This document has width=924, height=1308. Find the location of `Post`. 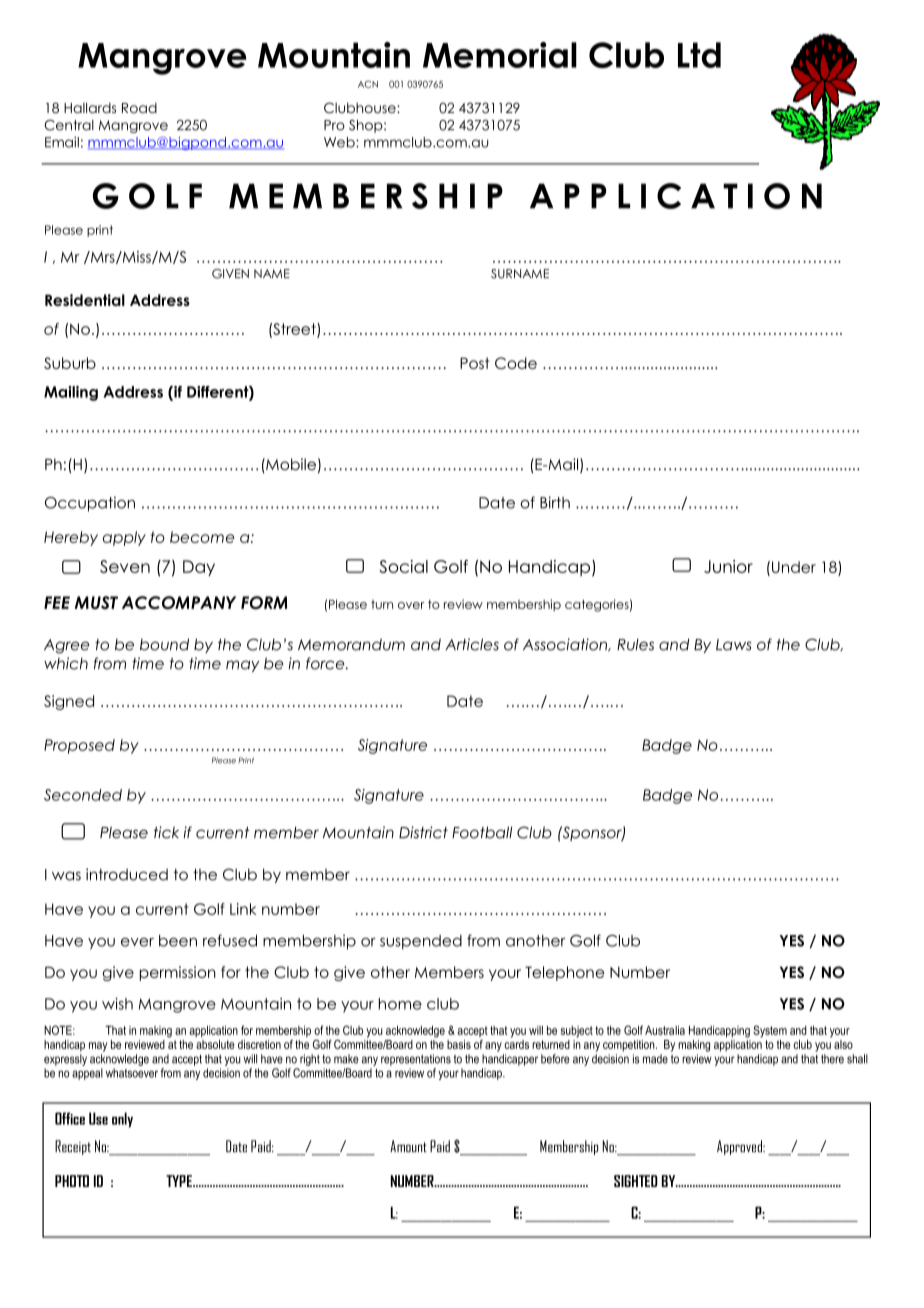

Post is located at coordinates (474, 363).
